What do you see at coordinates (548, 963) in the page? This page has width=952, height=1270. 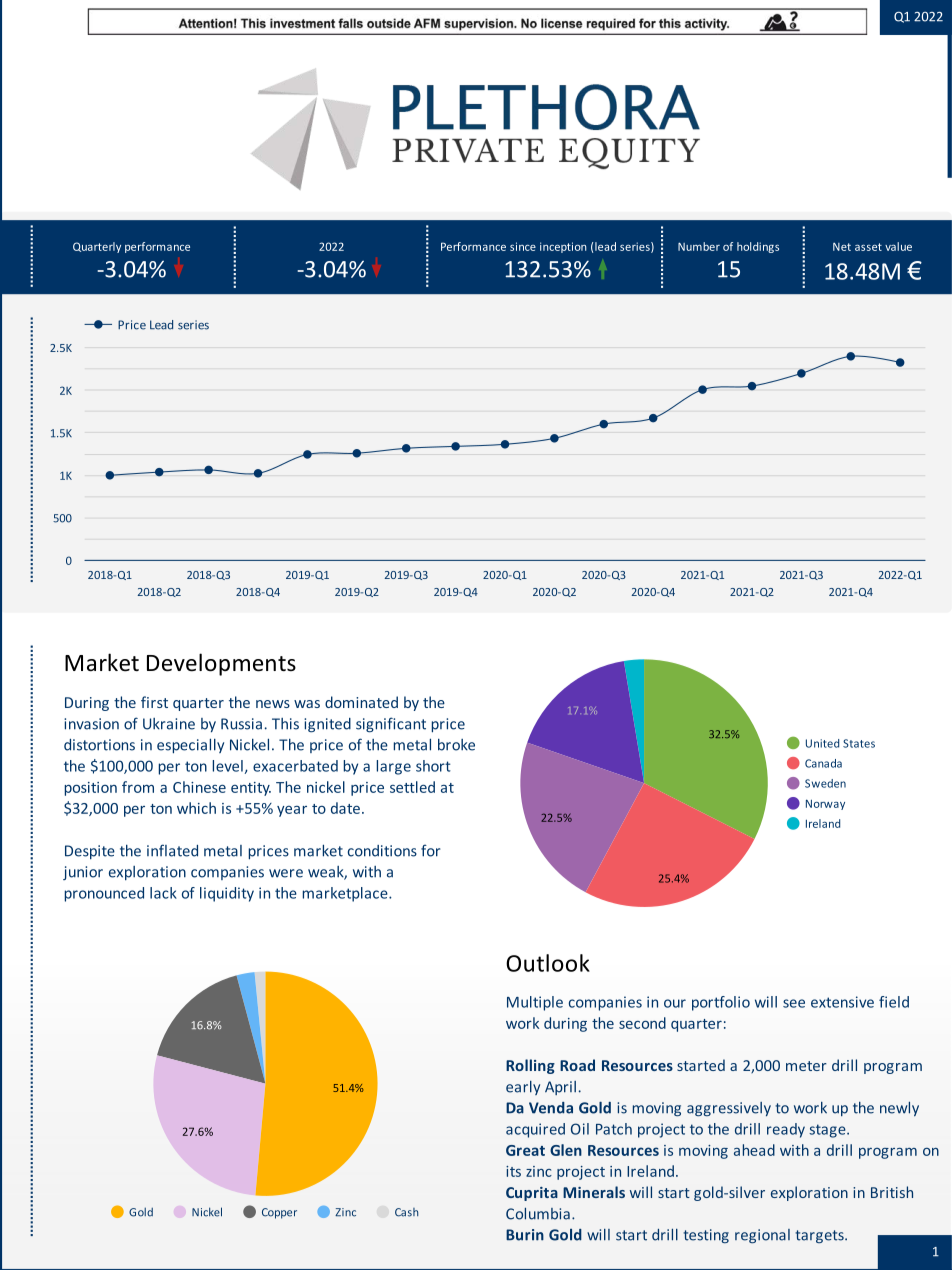 I see `Outlook` at bounding box center [548, 963].
